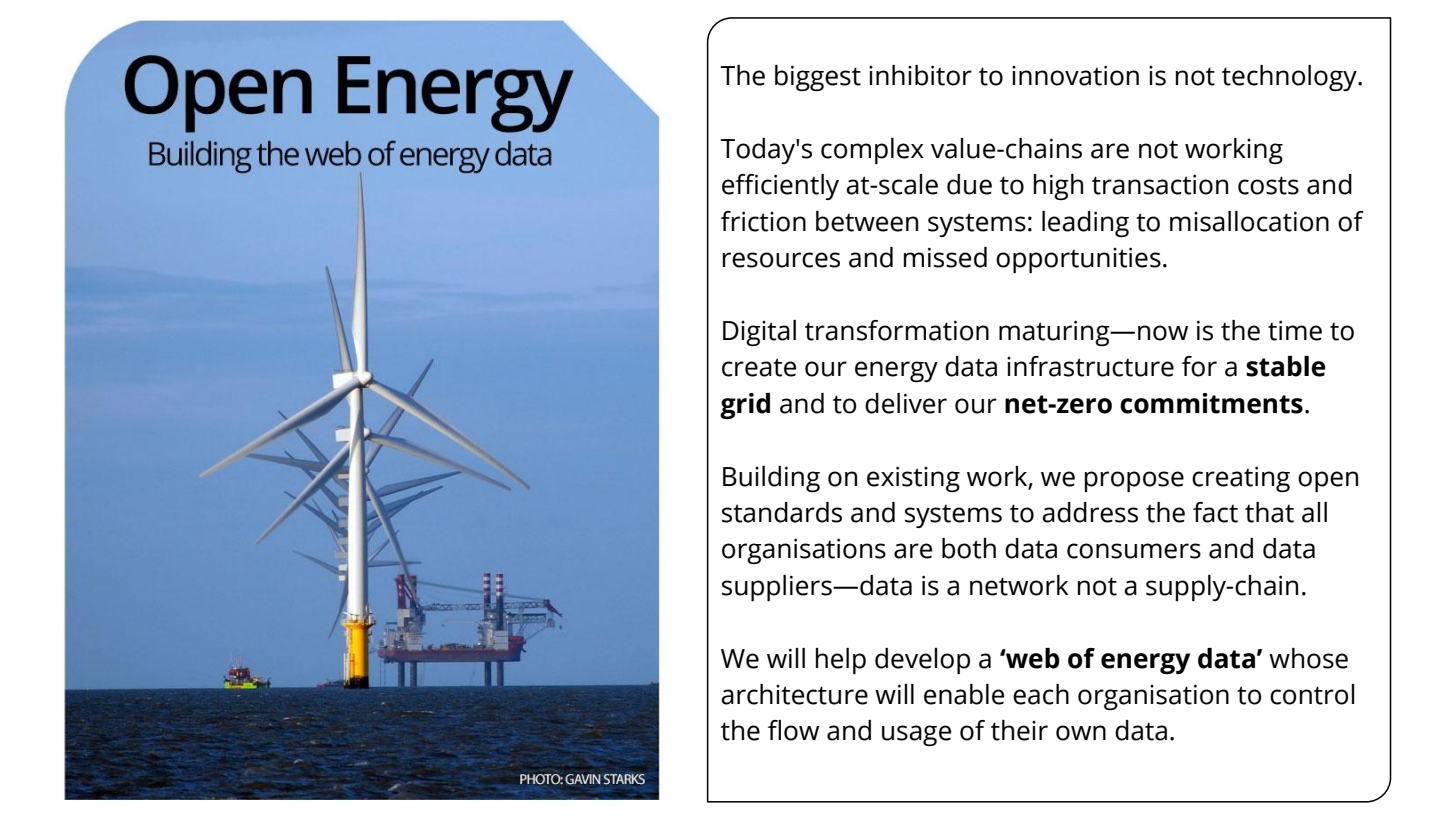 The image size is (1456, 819). I want to click on biggest, so click(818, 78).
